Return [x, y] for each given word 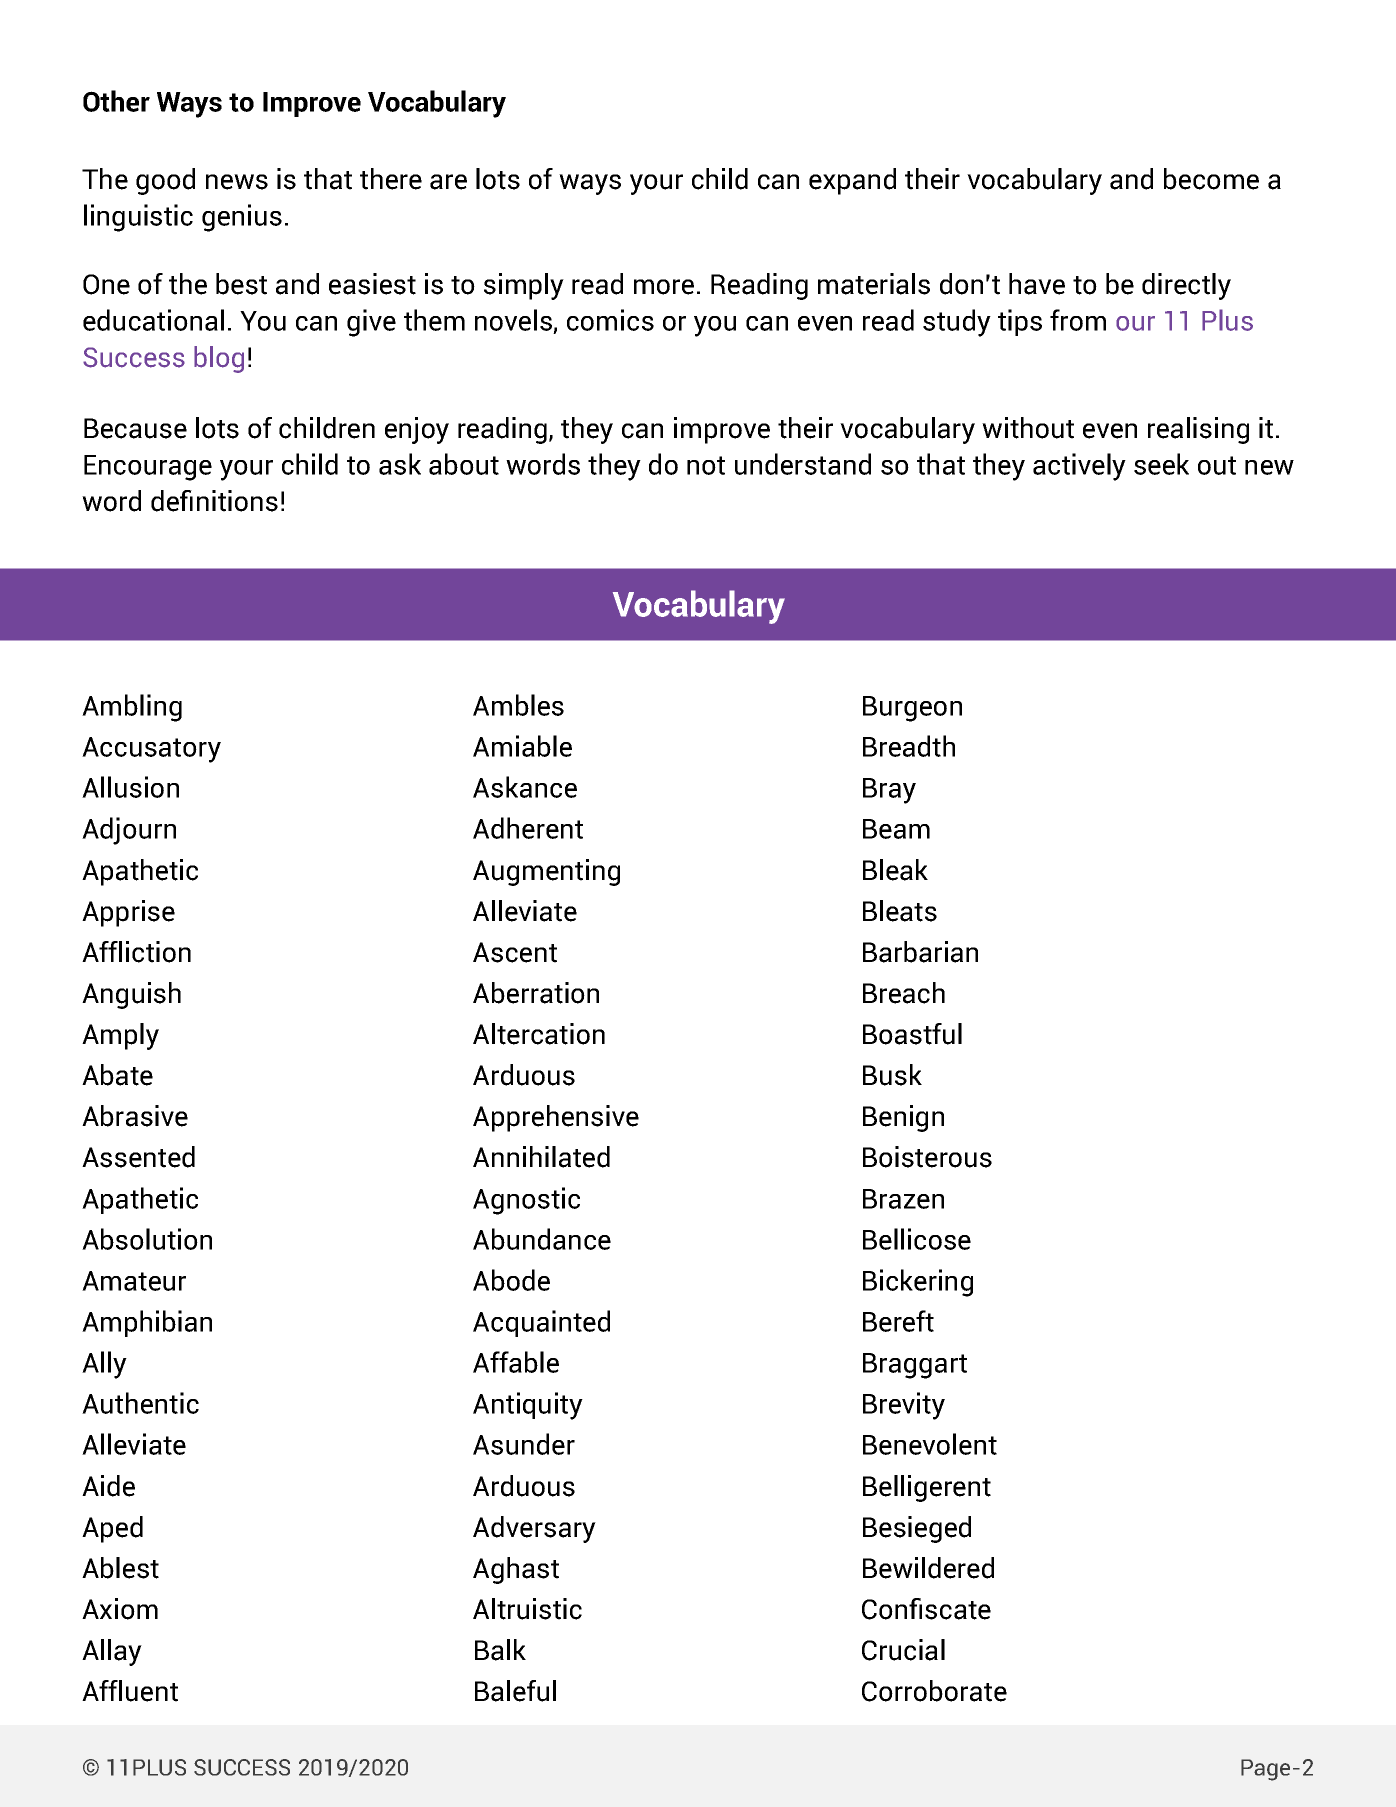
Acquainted [541, 1323]
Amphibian [147, 1323]
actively [1079, 467]
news [237, 182]
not [706, 465]
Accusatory [151, 750]
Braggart [915, 1366]
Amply [120, 1036]
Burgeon [912, 709]
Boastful [912, 1034]
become [1211, 179]
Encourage [148, 468]
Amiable [522, 746]
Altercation [539, 1034]
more [664, 287]
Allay [112, 1652]
